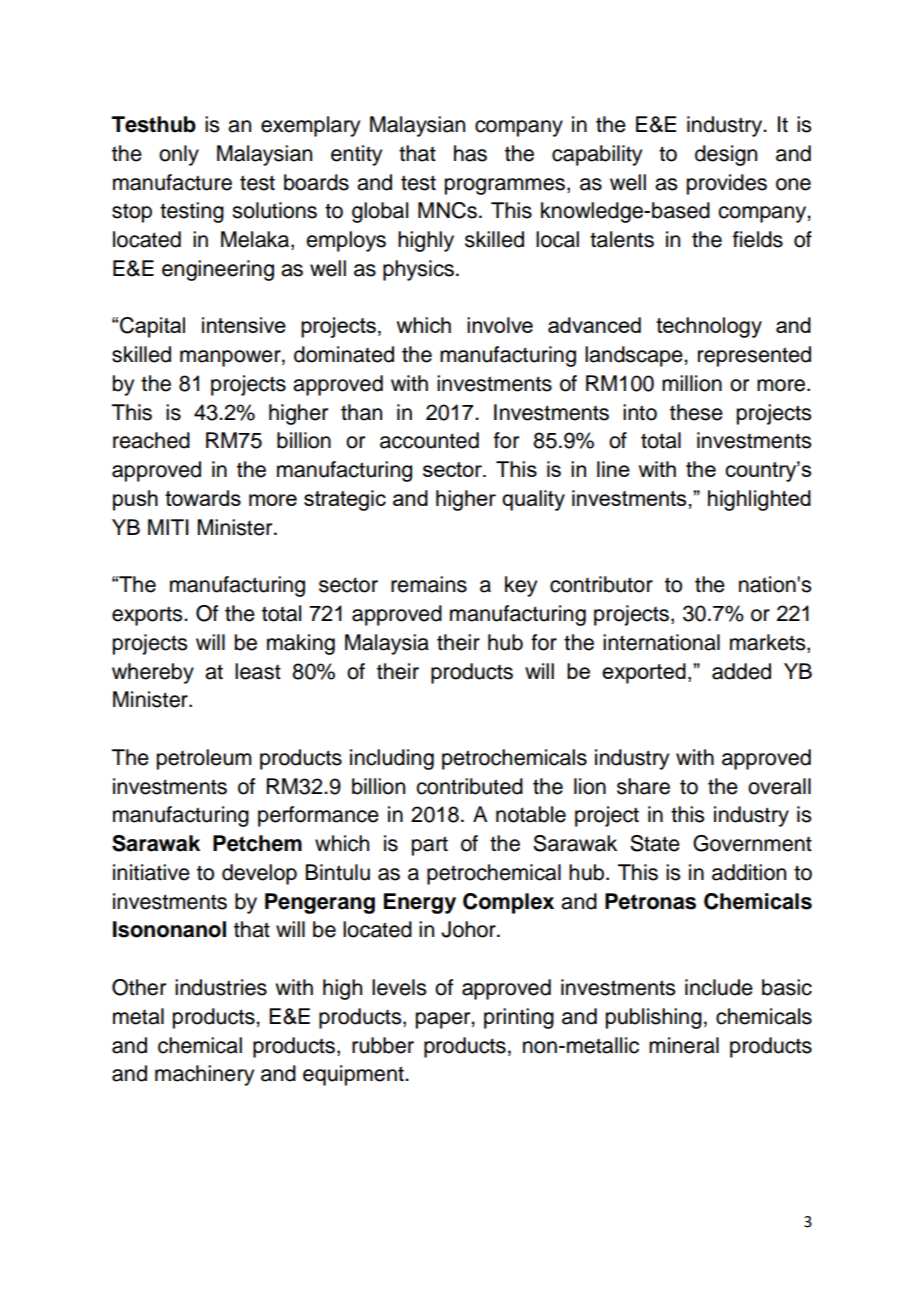 This page has width=924, height=1308. I want to click on intensive, so click(244, 325).
